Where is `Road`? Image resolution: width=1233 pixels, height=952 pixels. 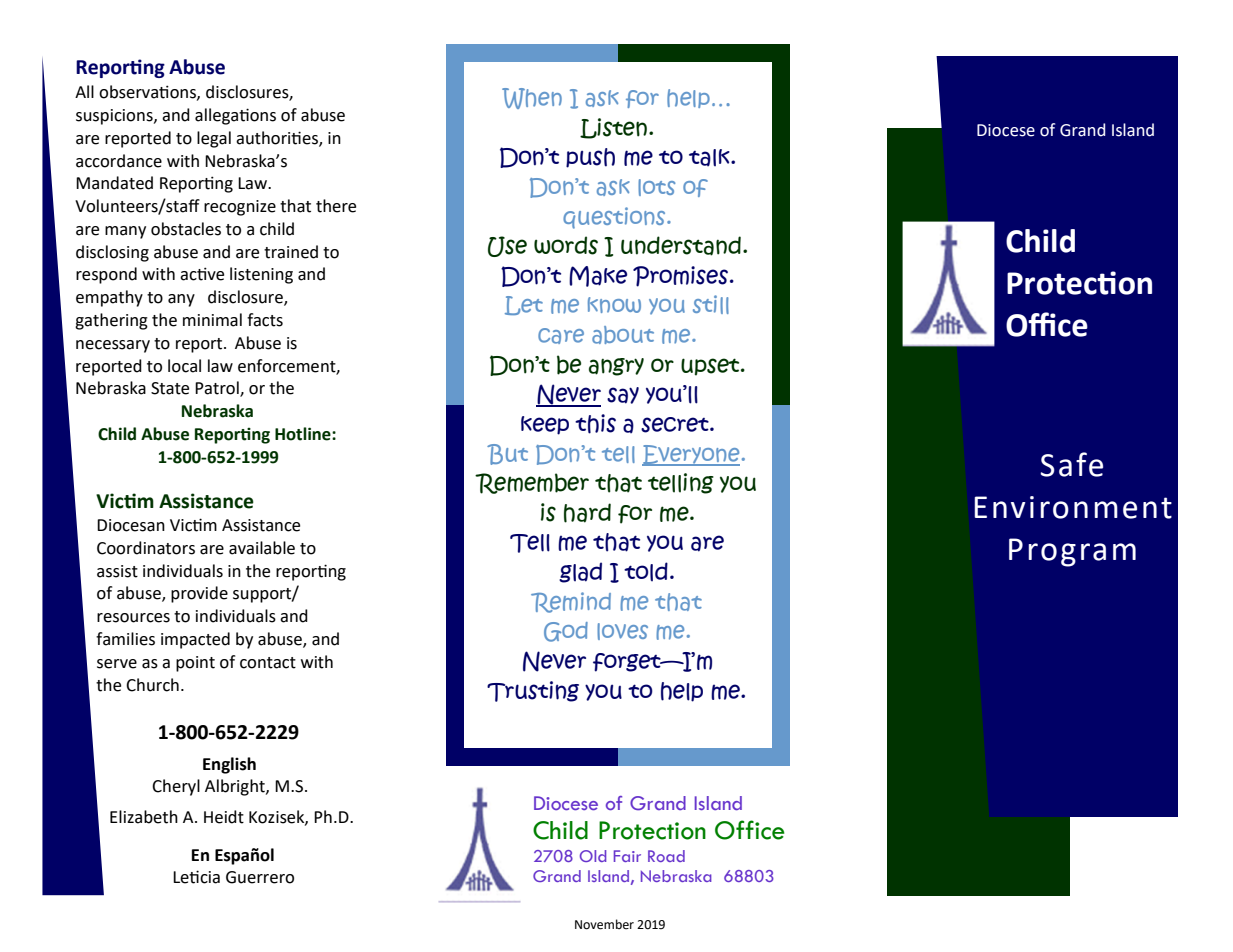 Road is located at coordinates (666, 856).
